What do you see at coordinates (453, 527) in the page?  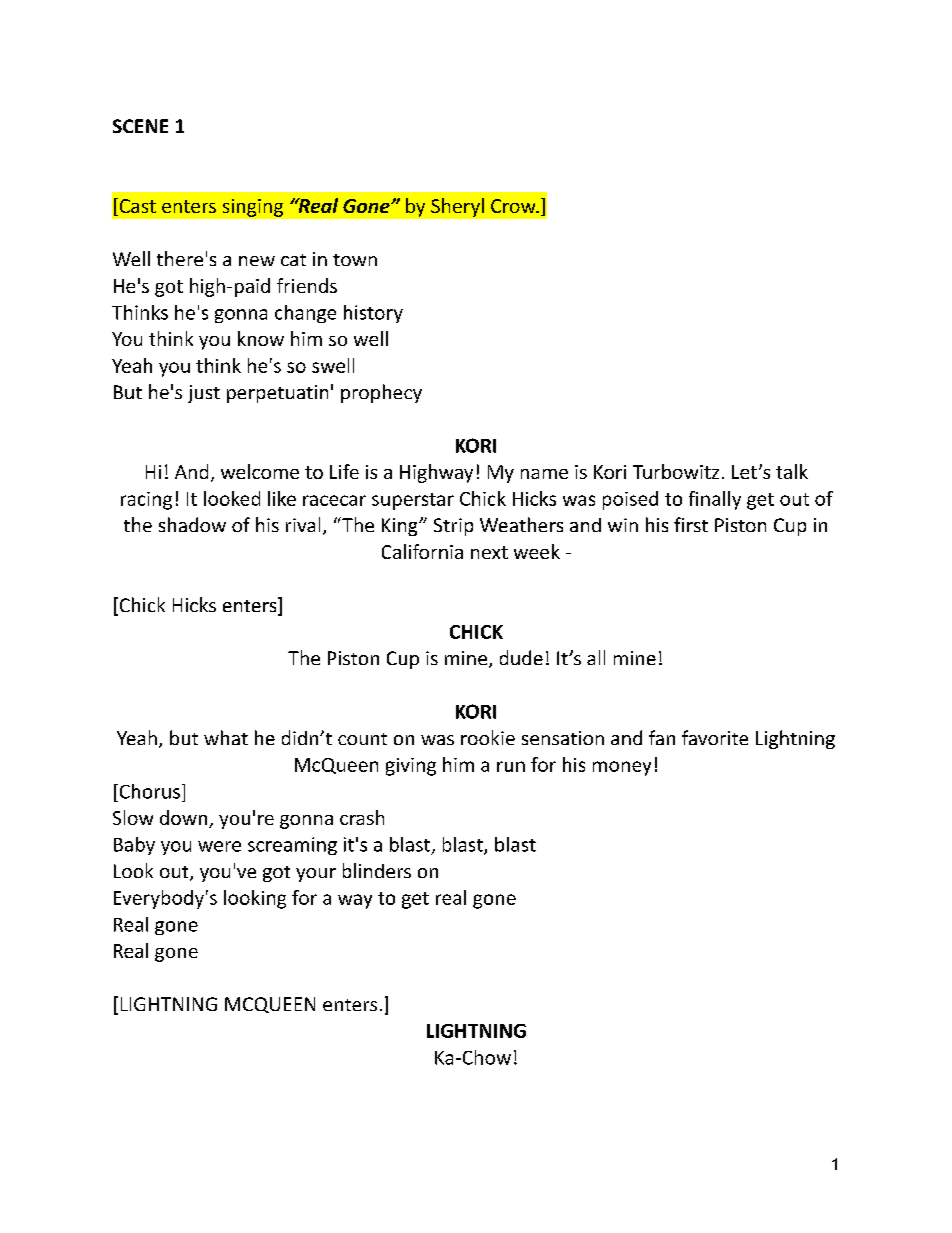 I see `Strip` at bounding box center [453, 527].
